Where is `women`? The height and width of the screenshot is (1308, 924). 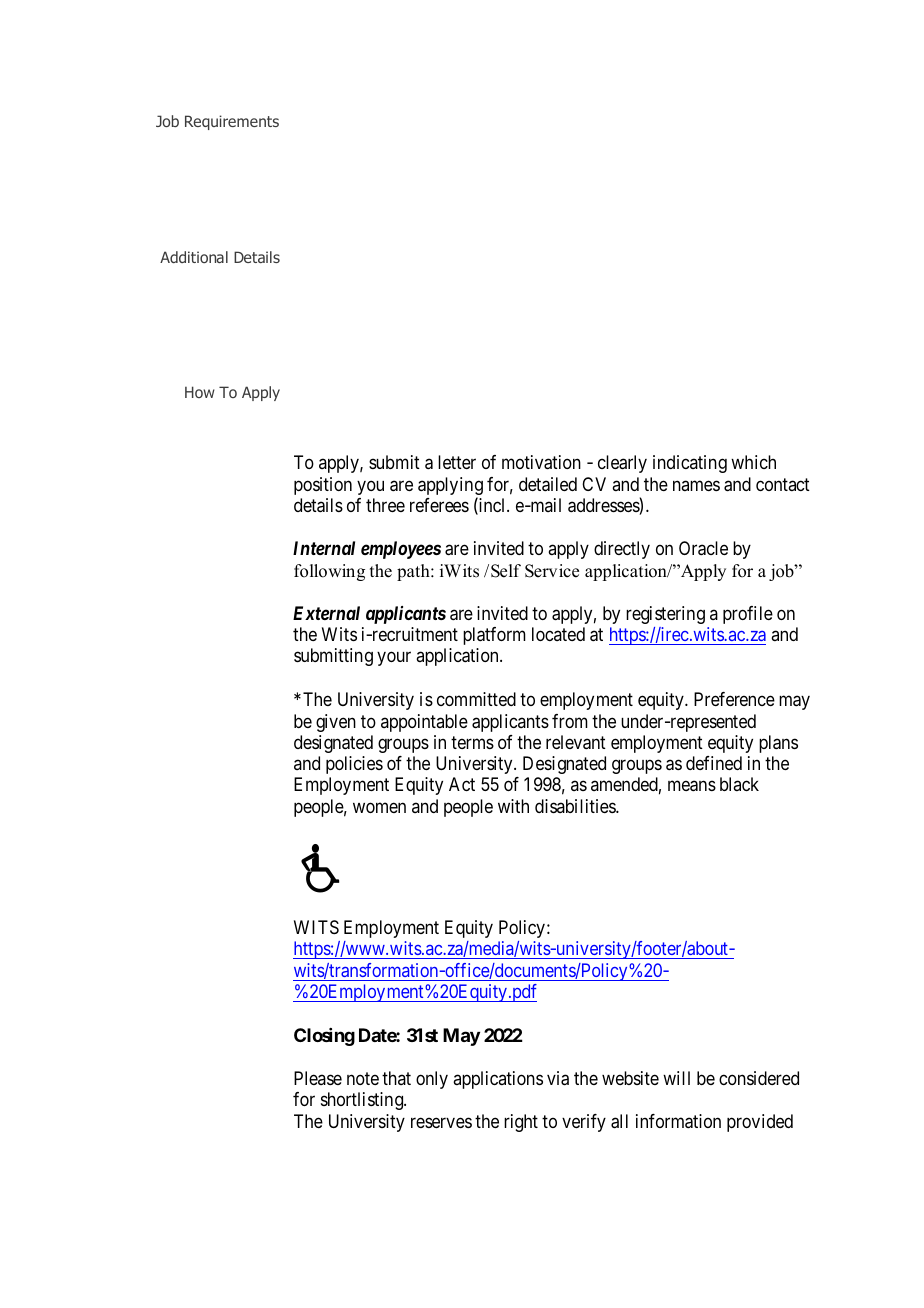
women is located at coordinates (379, 808).
